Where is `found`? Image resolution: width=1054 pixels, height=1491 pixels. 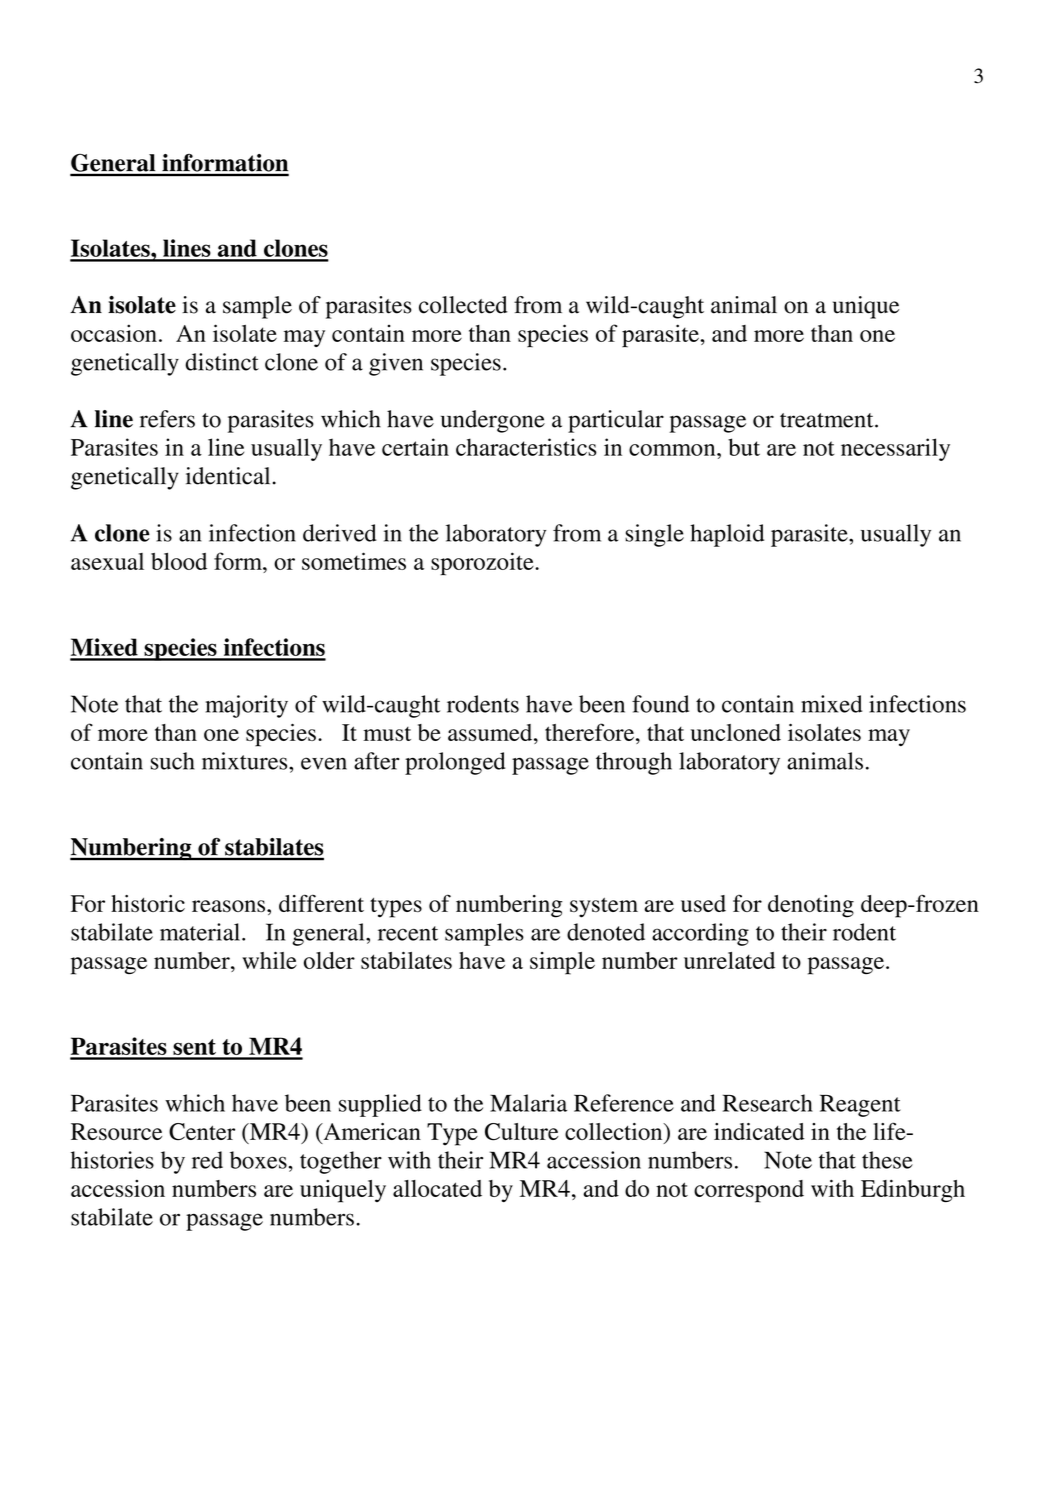 found is located at coordinates (660, 704).
